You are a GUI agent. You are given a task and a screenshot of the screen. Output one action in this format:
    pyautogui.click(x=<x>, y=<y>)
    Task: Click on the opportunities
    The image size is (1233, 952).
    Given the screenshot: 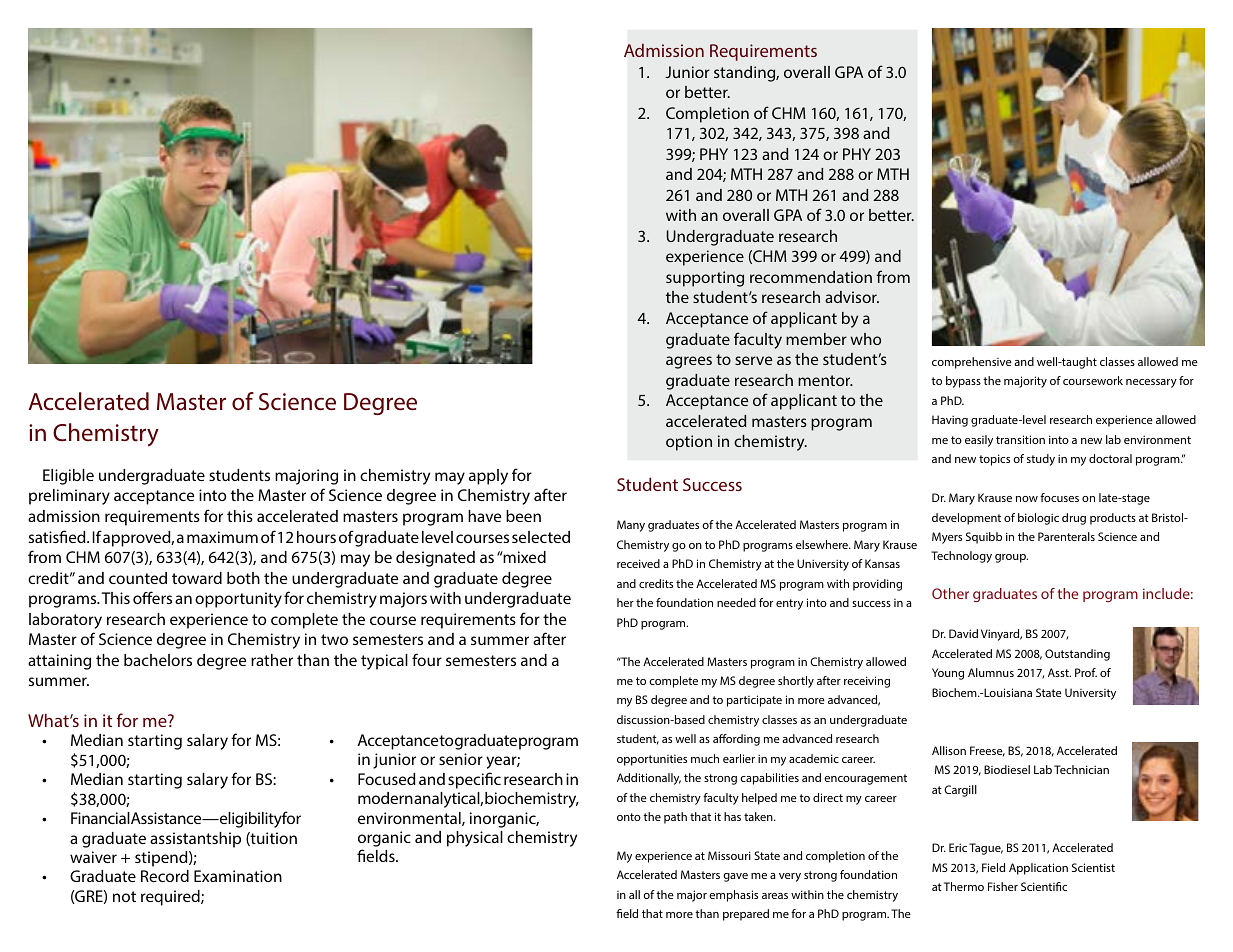 What is the action you would take?
    pyautogui.click(x=652, y=760)
